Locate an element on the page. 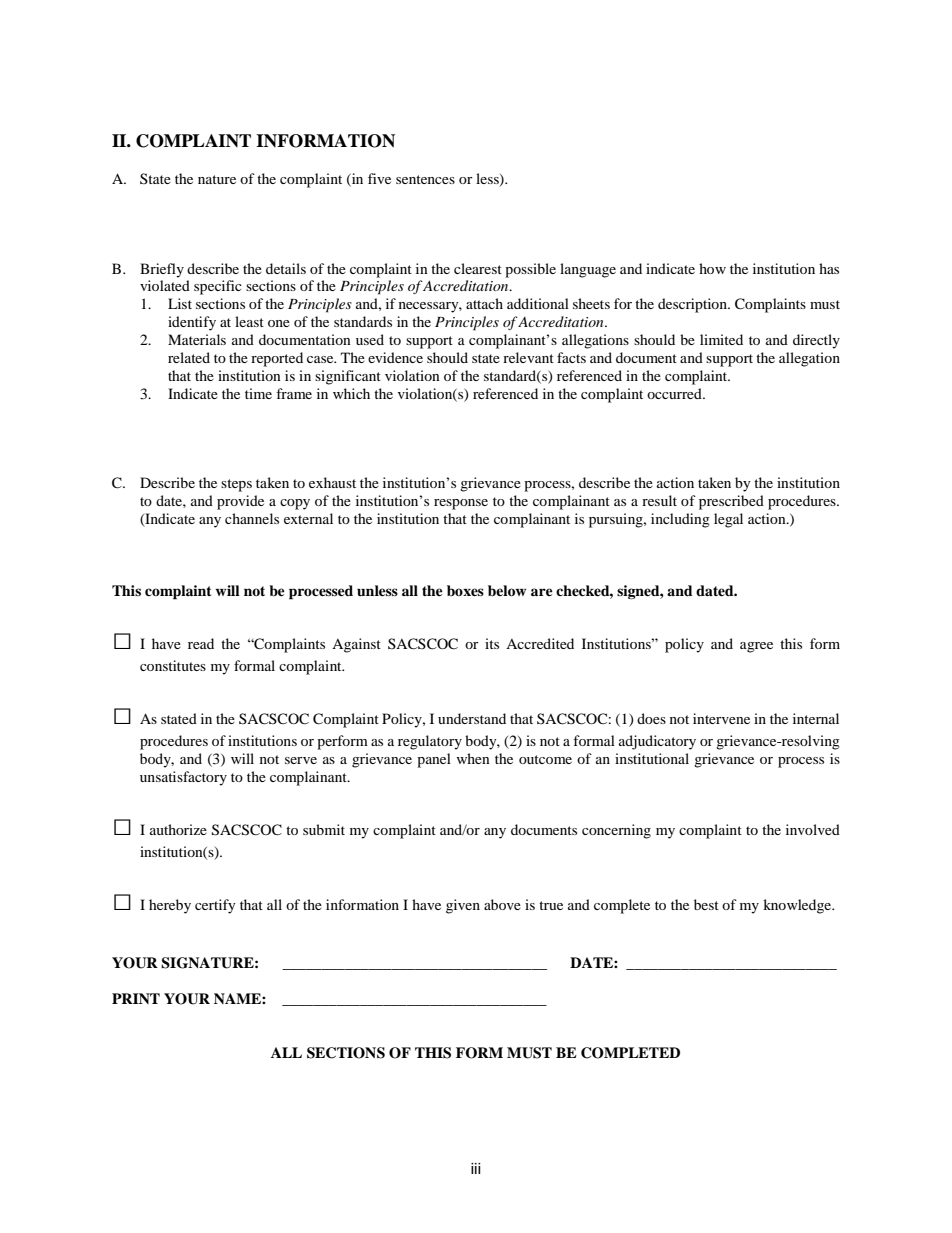 Image resolution: width=952 pixels, height=1233 pixels. its is located at coordinates (492, 643).
